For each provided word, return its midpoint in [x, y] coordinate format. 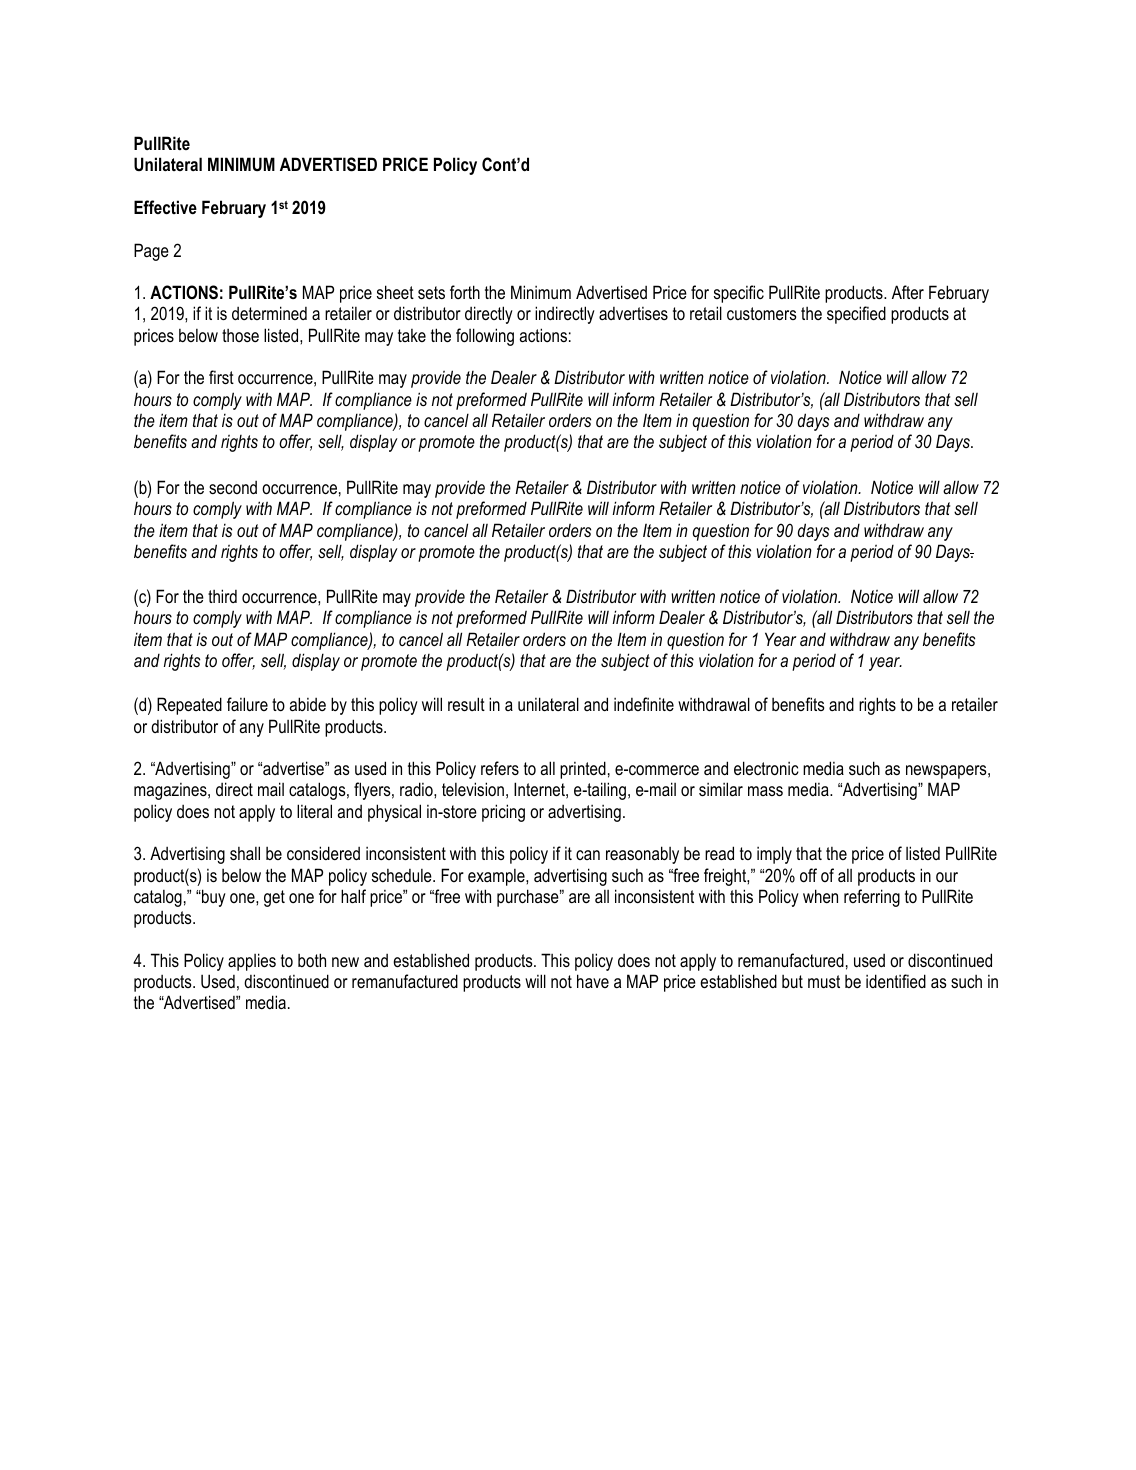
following [485, 337]
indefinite [644, 704]
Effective [165, 207]
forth [465, 292]
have [593, 981]
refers [500, 768]
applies [252, 962]
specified [856, 315]
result [466, 704]
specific [739, 294]
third [222, 596]
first [221, 377]
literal [314, 811]
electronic [766, 768]
